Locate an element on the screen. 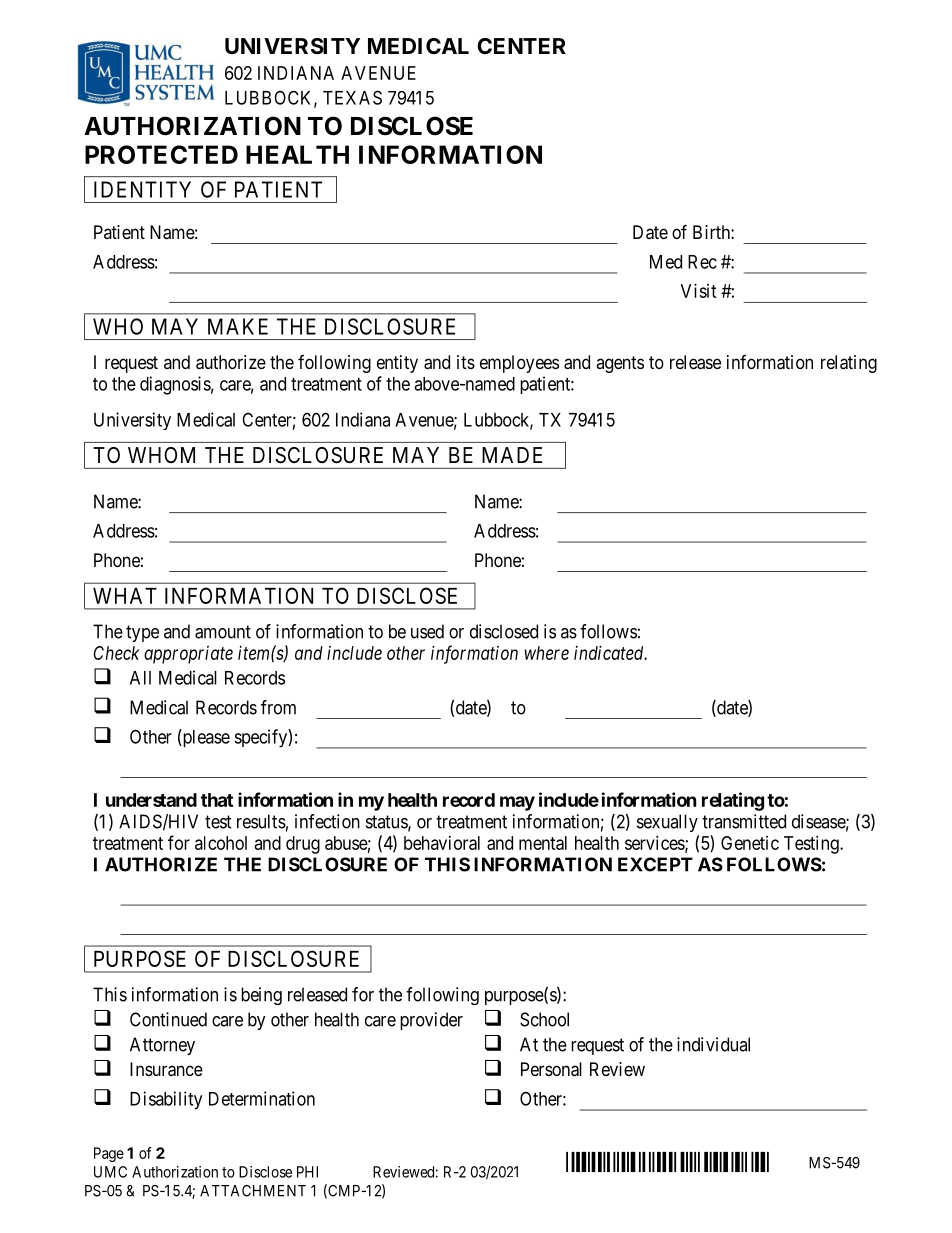  behavioral is located at coordinates (442, 843).
